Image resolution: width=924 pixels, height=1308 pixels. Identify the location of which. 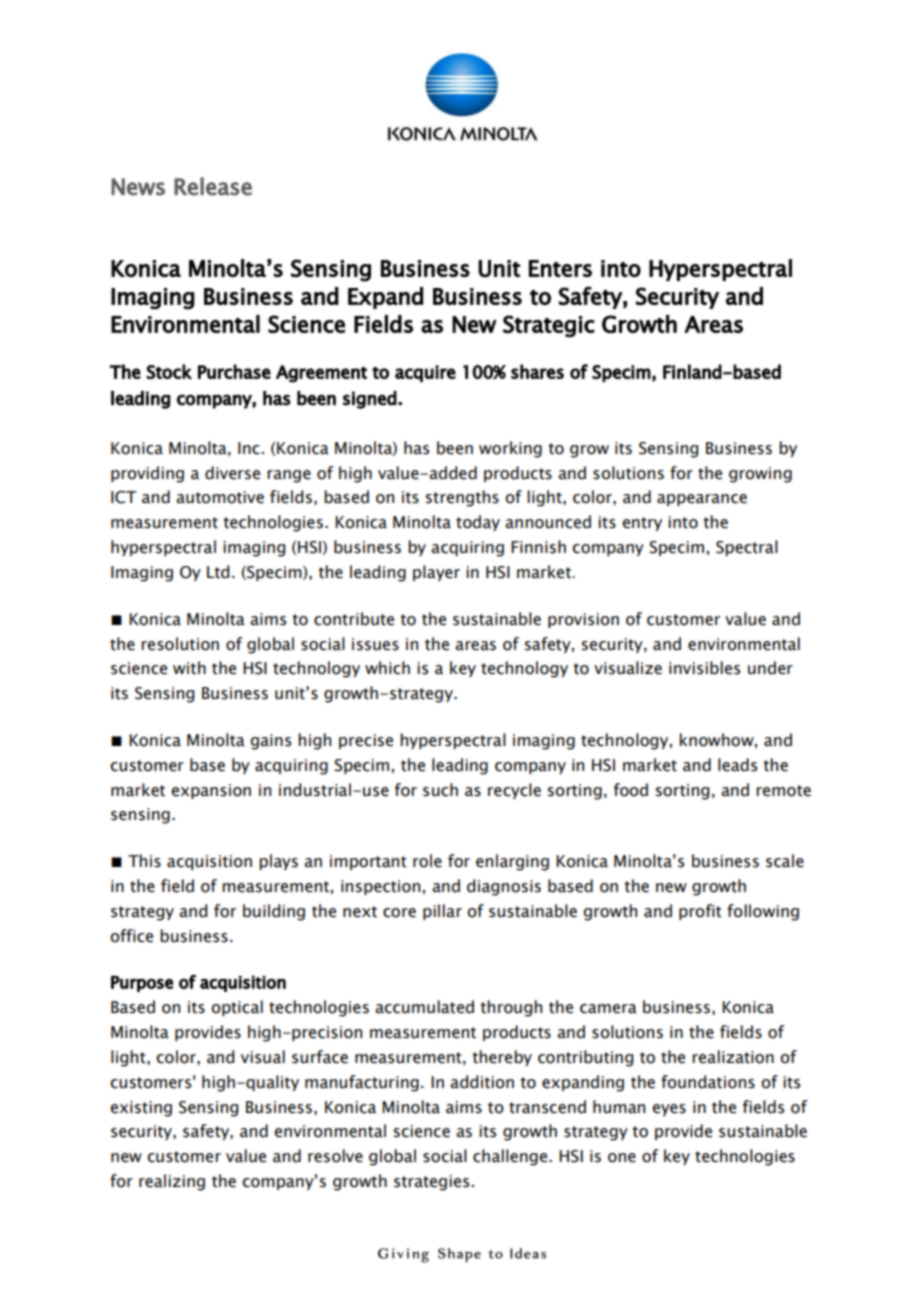
(387, 668).
